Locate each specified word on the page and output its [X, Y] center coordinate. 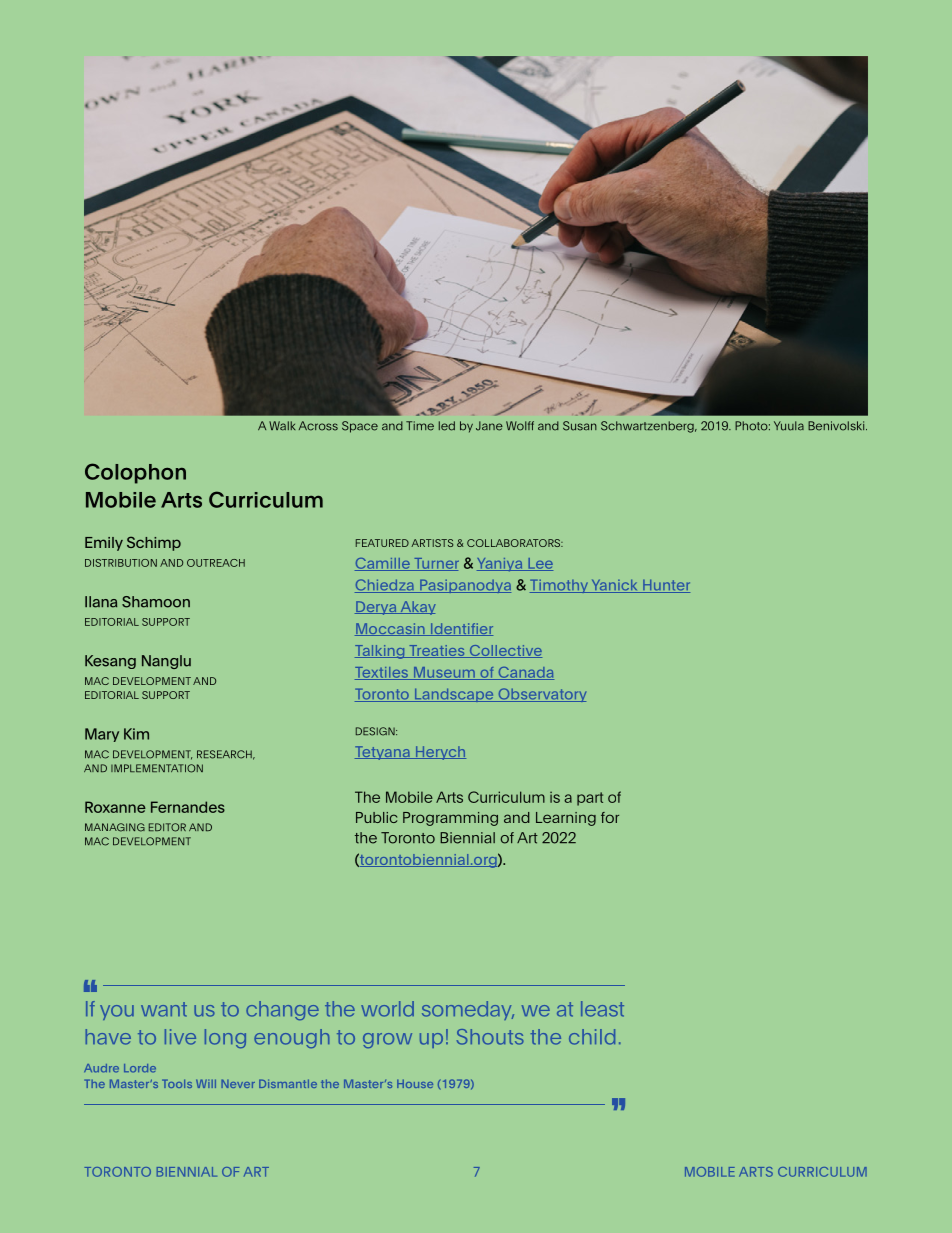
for [610, 817]
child [592, 1037]
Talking [381, 652]
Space [360, 427]
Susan [580, 426]
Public [376, 817]
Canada [525, 673]
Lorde [140, 1068]
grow [387, 1040]
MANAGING [115, 827]
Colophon [135, 473]
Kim [136, 734]
